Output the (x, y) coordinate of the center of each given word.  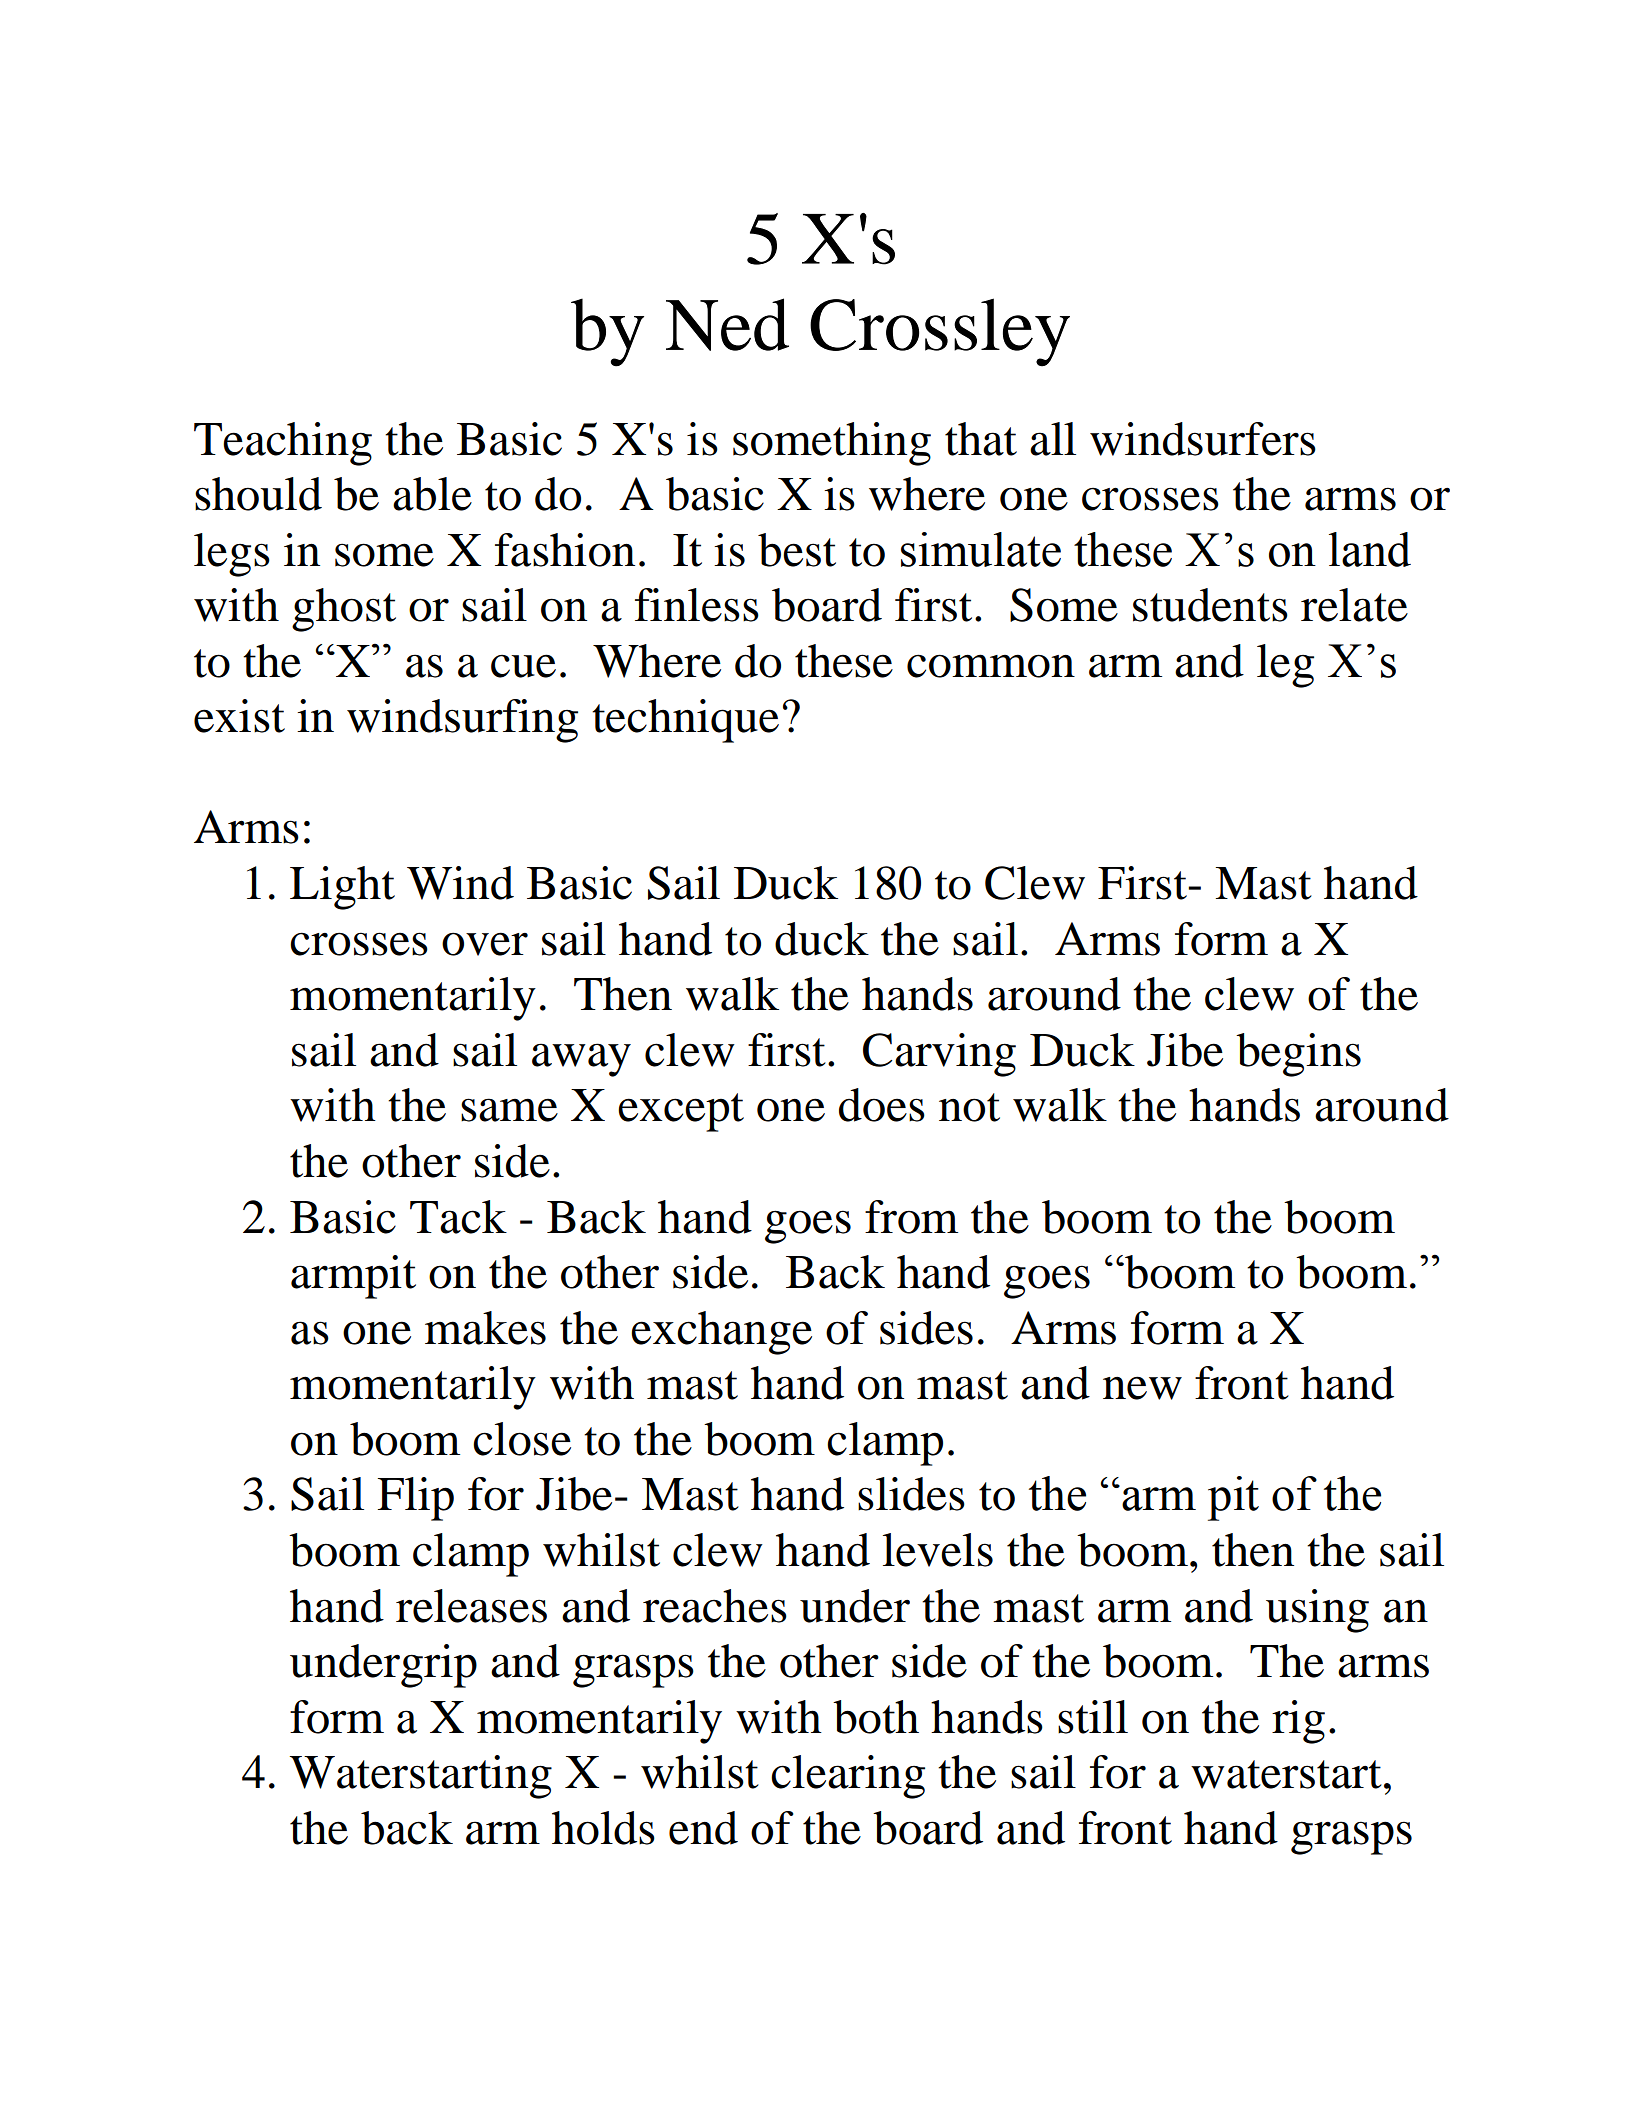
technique (685, 721)
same (509, 1110)
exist (239, 716)
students (1210, 605)
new (1142, 1388)
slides (911, 1494)
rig (1298, 1722)
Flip (416, 1499)
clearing (848, 1777)
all (1053, 439)
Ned (727, 324)
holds (603, 1828)
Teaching (283, 444)
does (882, 1105)
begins (1298, 1055)
